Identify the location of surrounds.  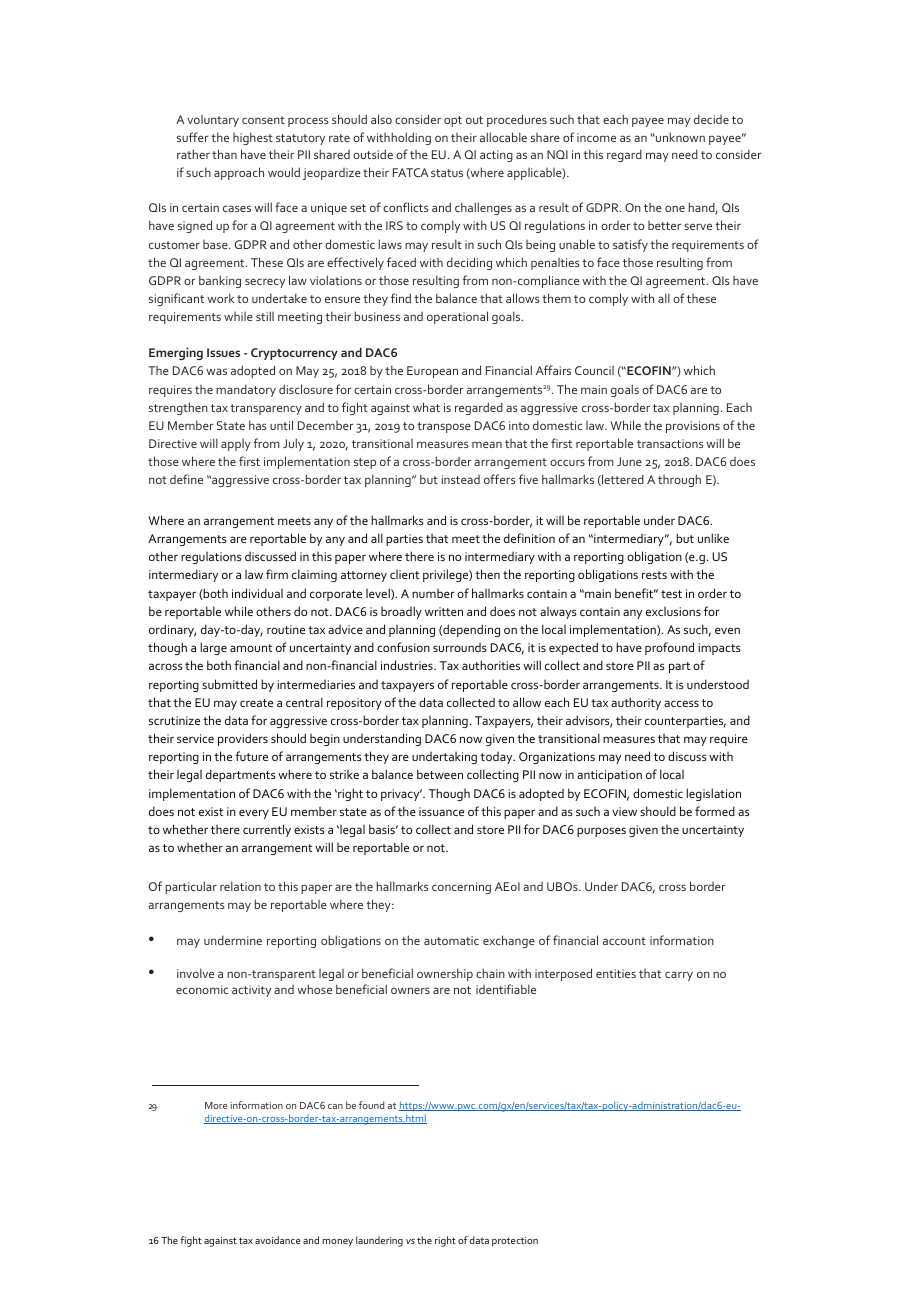
(460, 647).
